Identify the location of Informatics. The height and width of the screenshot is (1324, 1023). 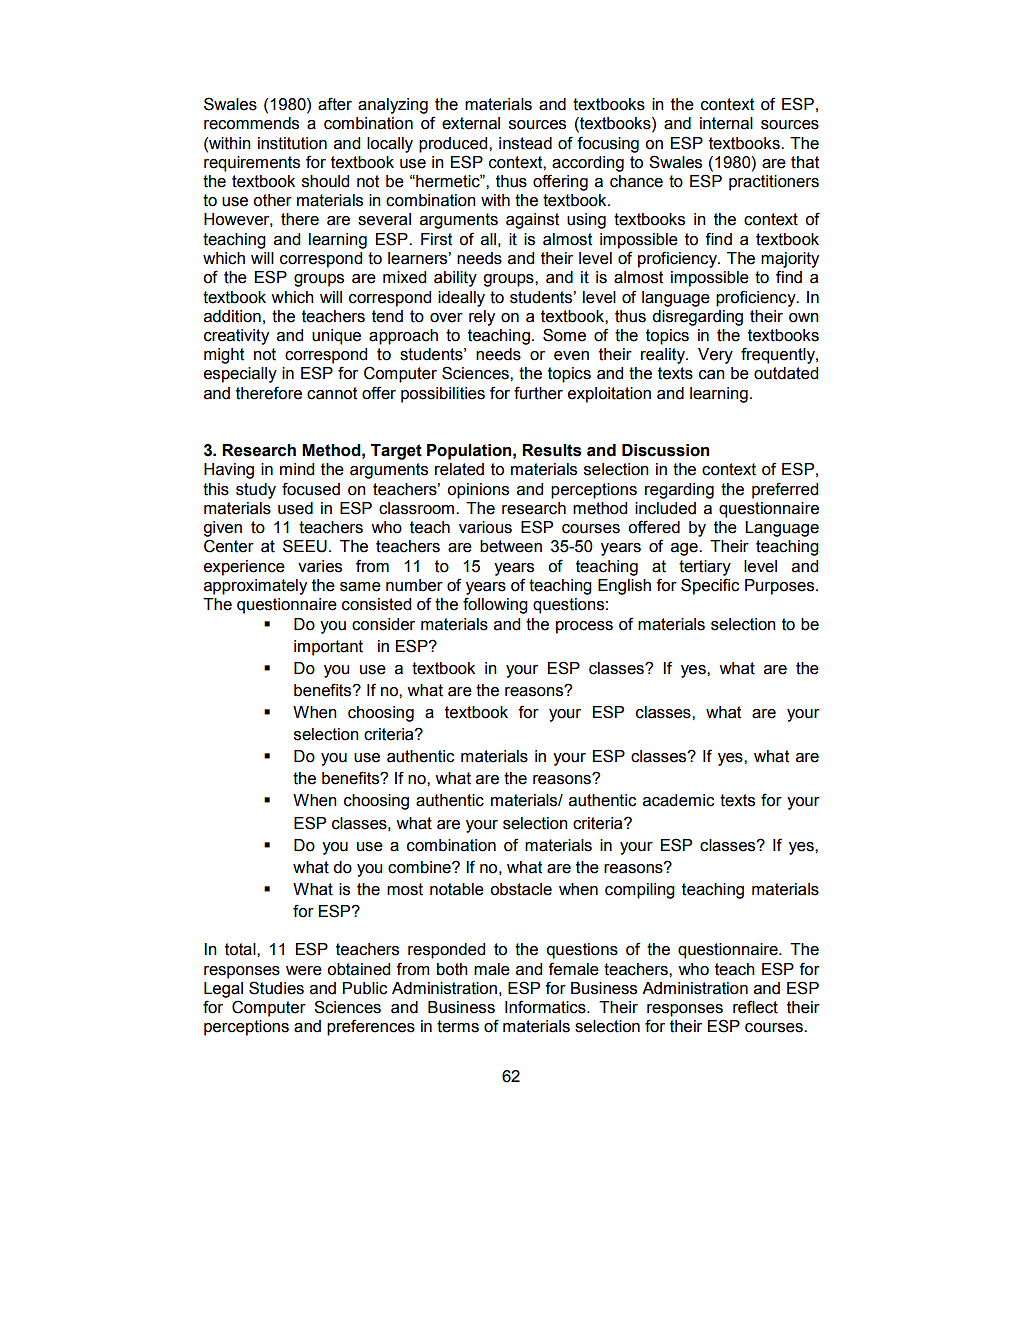
(546, 1007).
